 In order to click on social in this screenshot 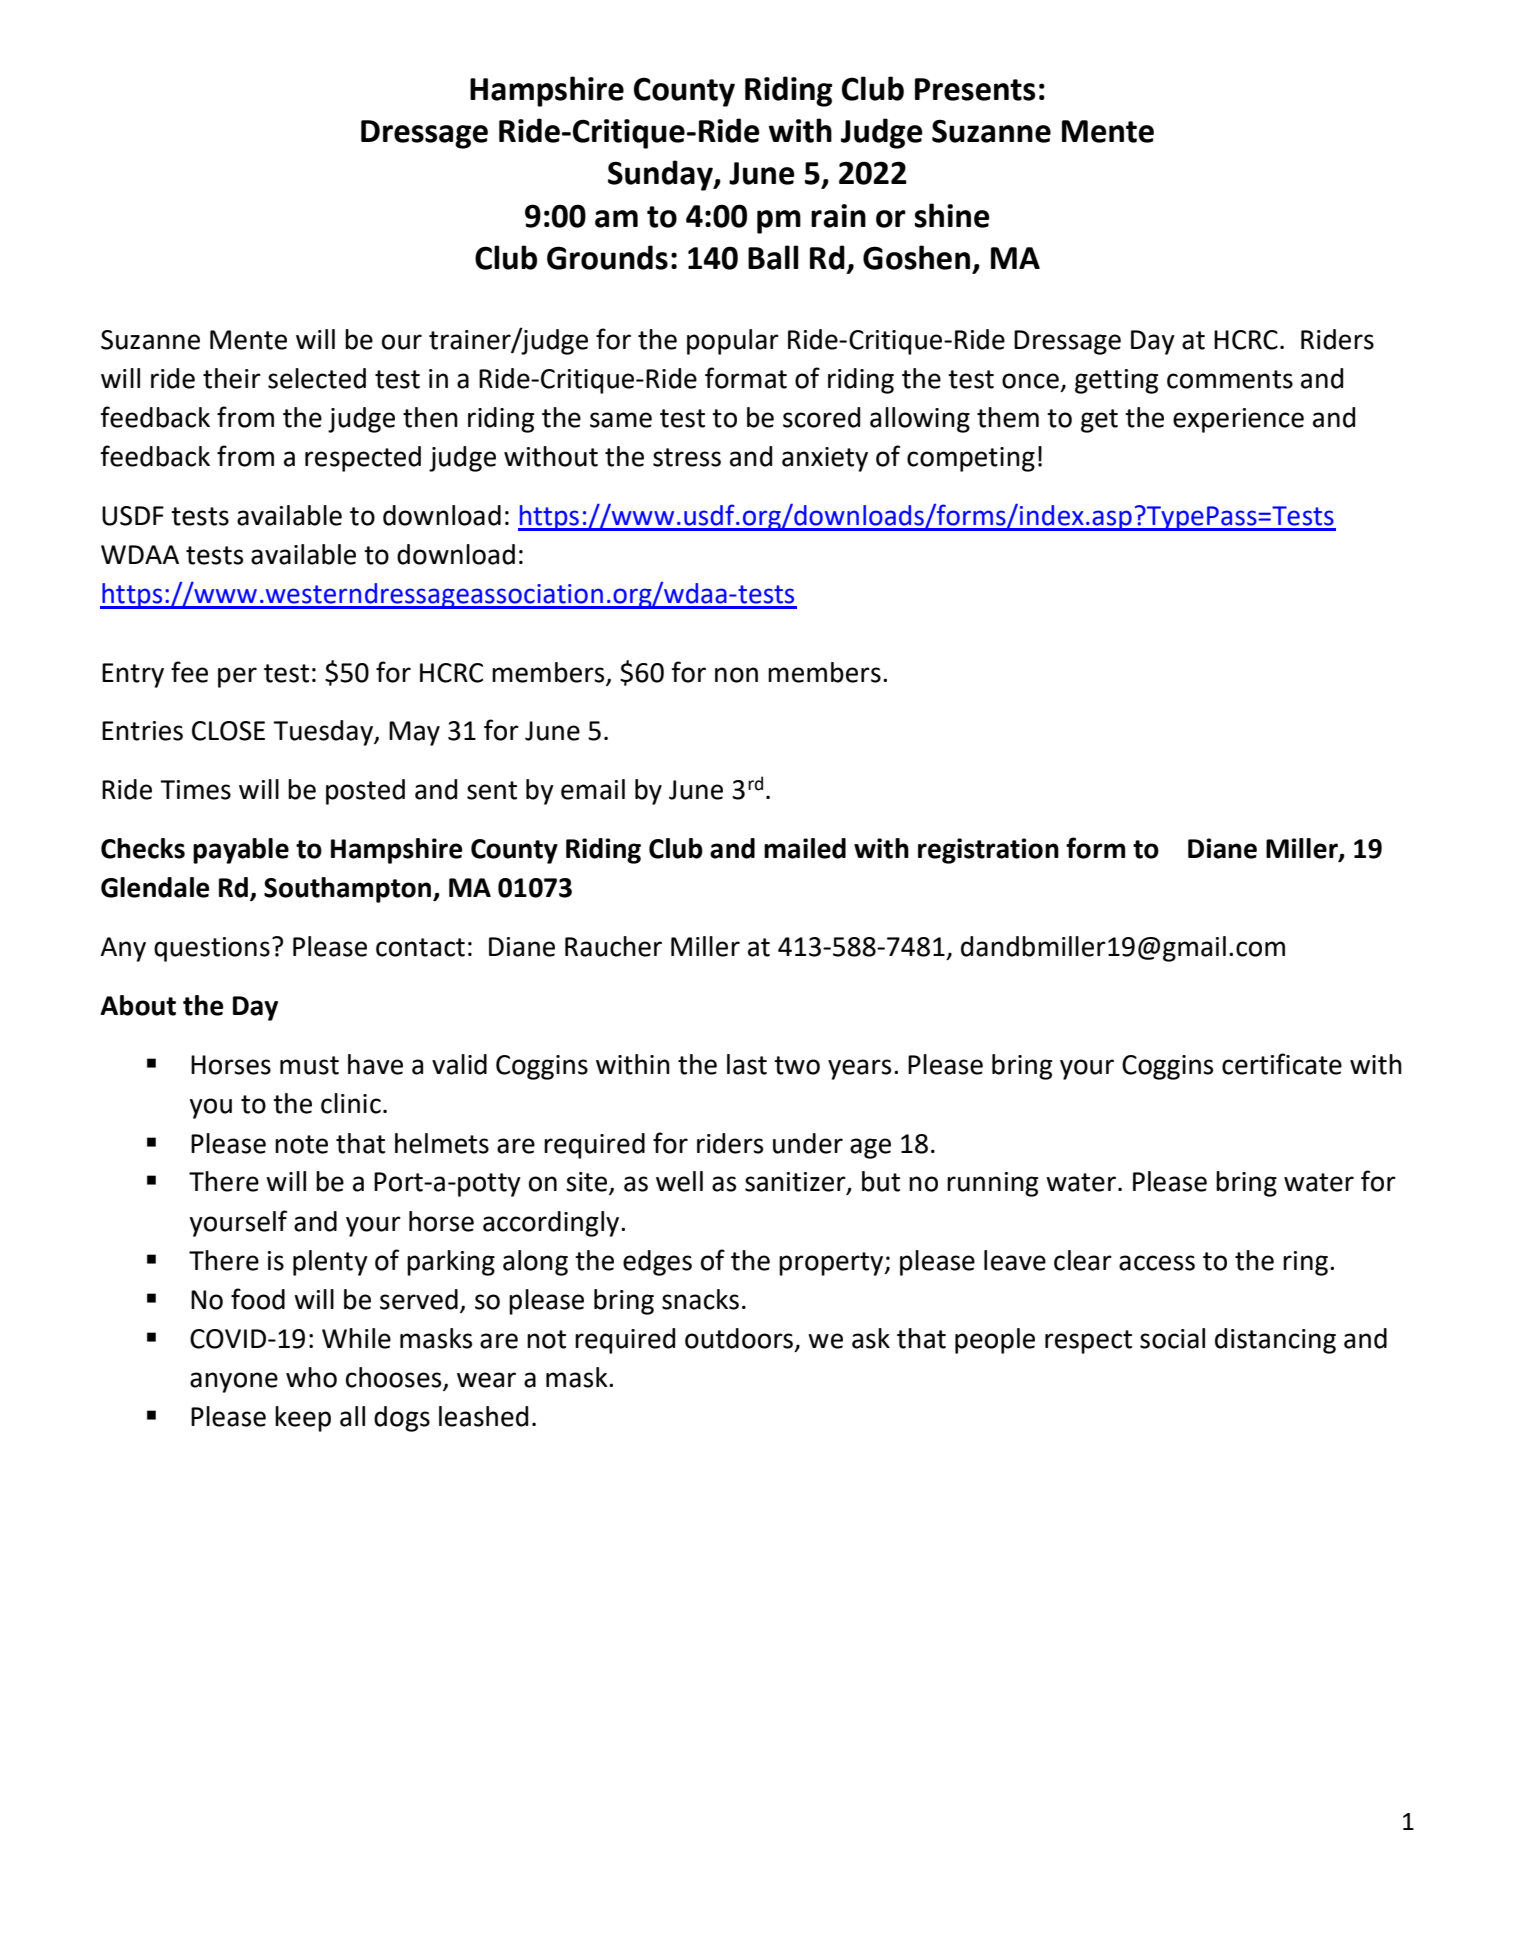, I will do `click(1172, 1338)`.
